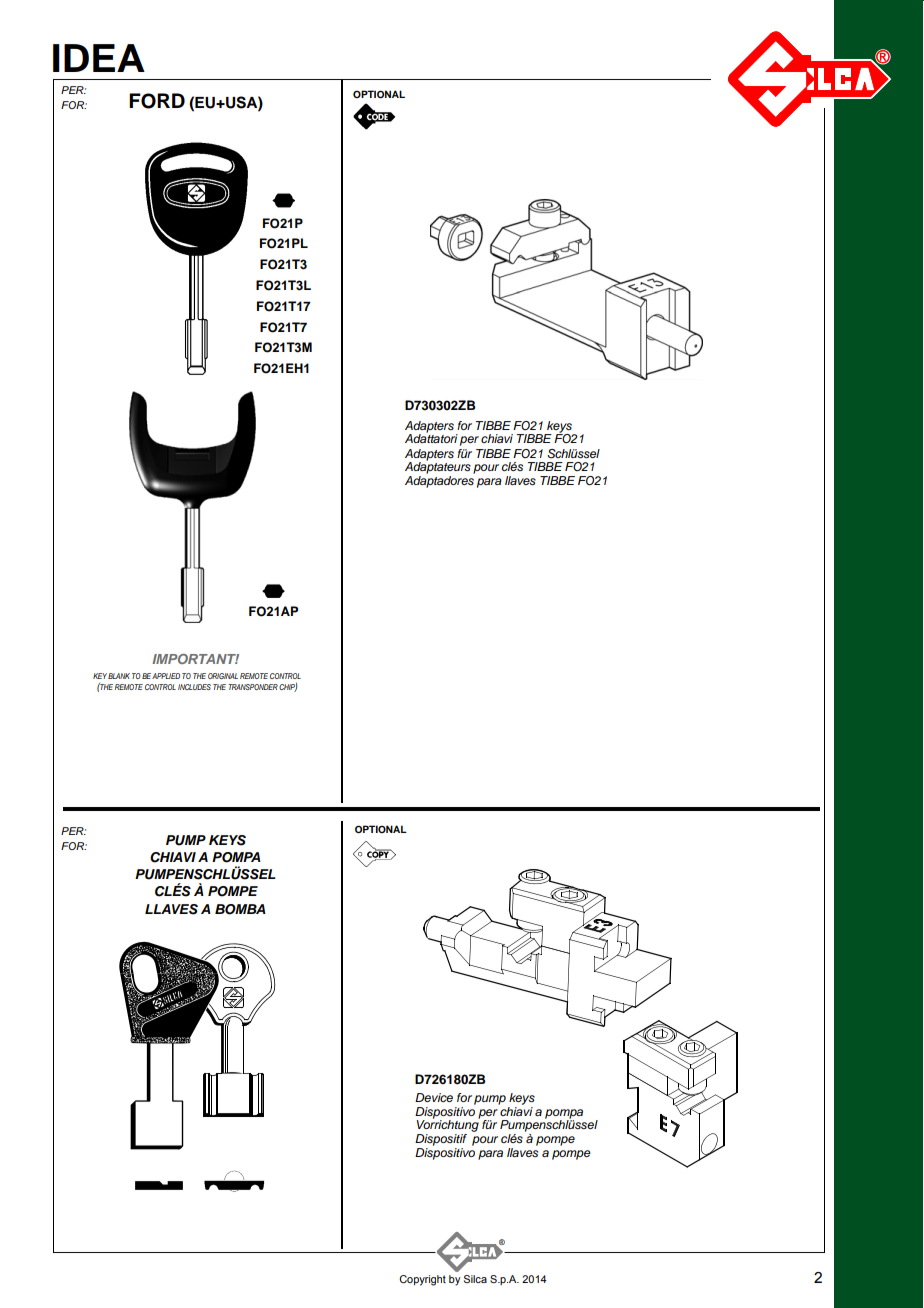  I want to click on Device, so click(434, 1097).
